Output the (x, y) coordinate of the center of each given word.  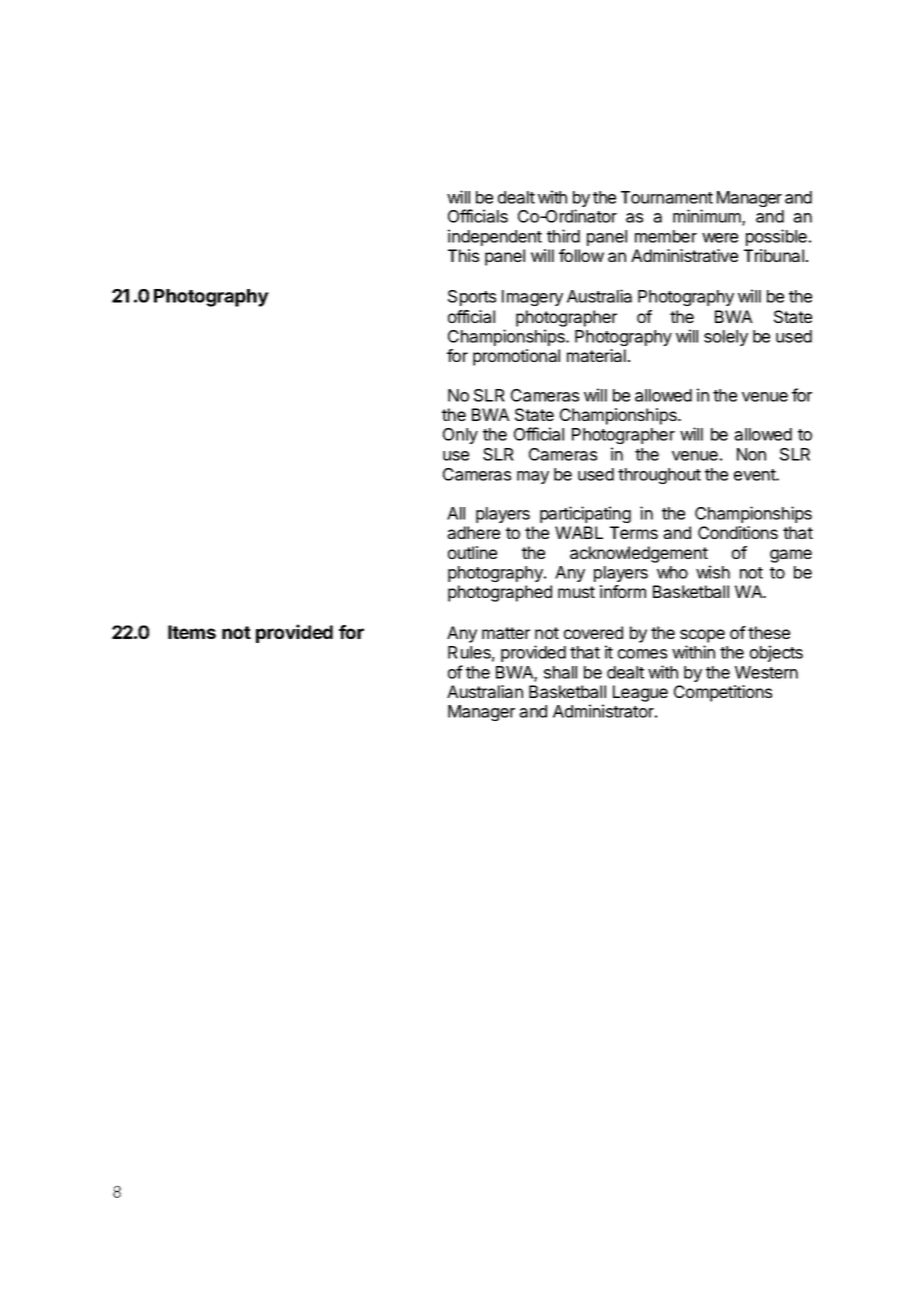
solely (726, 338)
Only (460, 436)
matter (506, 633)
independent (495, 237)
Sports (472, 298)
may (533, 477)
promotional (516, 357)
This (463, 255)
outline (472, 552)
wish (713, 572)
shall (560, 672)
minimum (708, 217)
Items (192, 632)
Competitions (723, 693)
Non (751, 454)
